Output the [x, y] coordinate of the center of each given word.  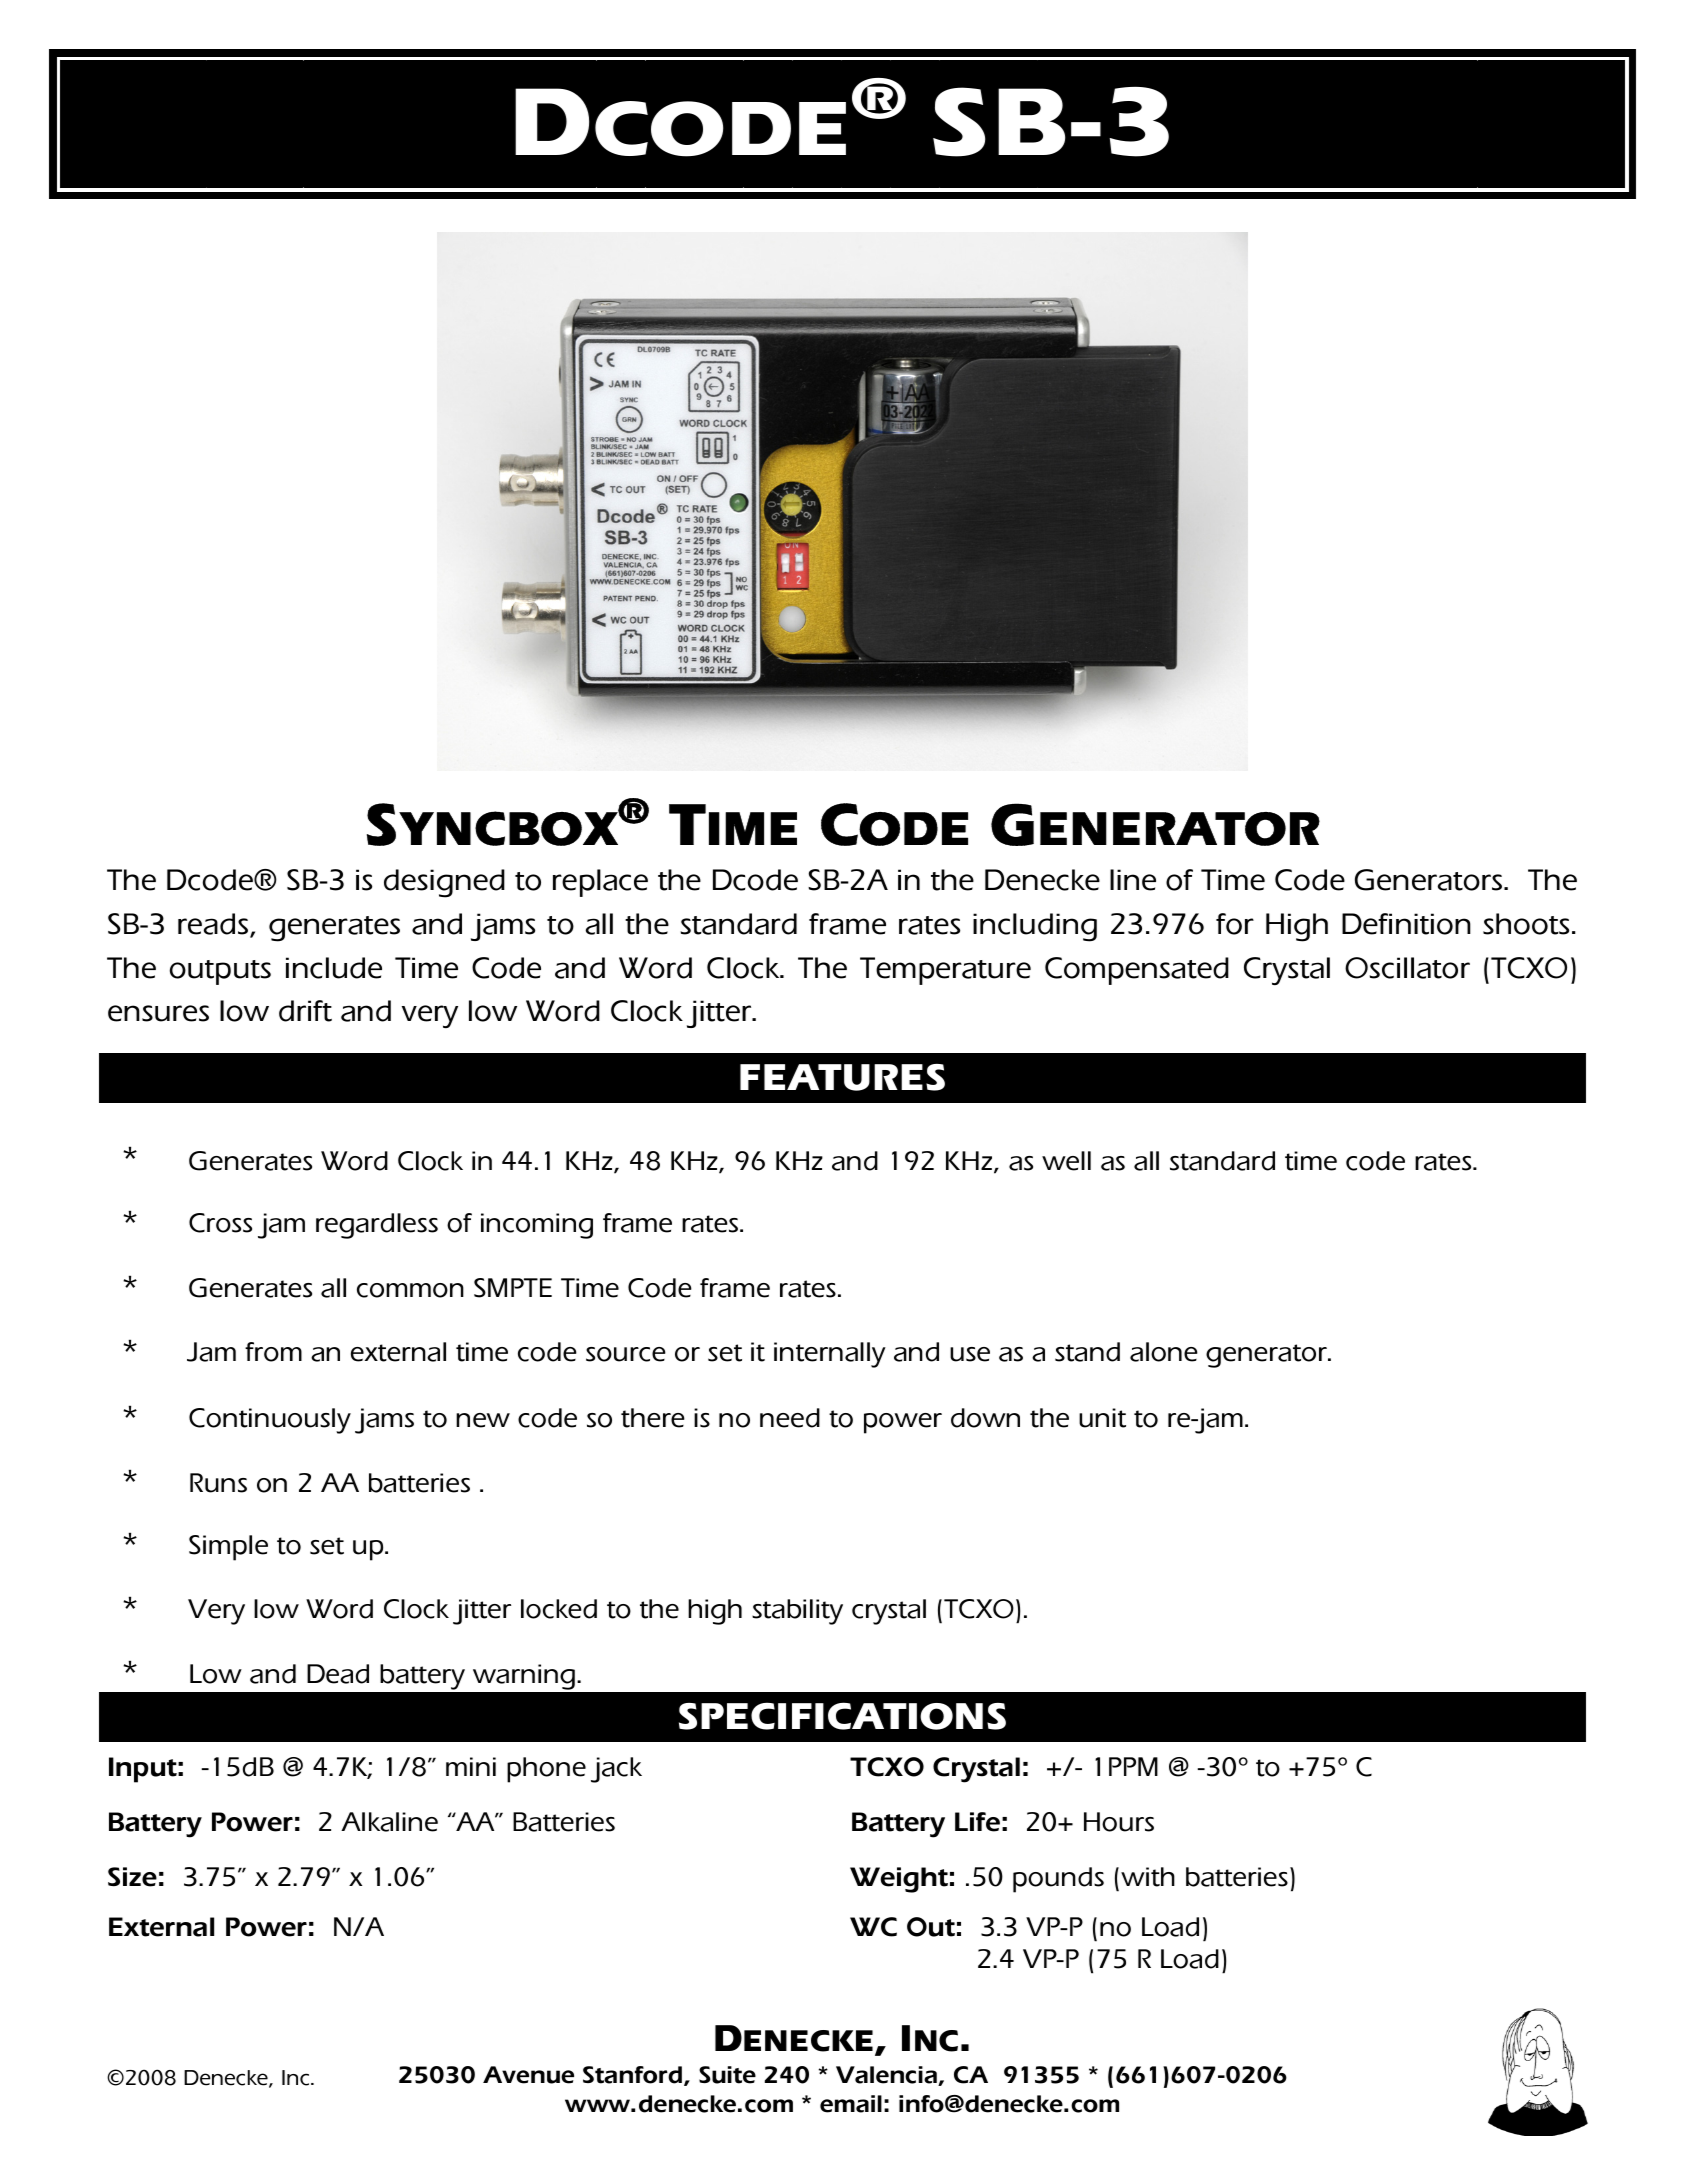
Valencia [887, 2076]
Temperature [945, 971]
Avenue [528, 2075]
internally [830, 1355]
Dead [338, 1674]
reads [214, 925]
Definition [1406, 924]
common [410, 1290]
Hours [1119, 1822]
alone [1164, 1352]
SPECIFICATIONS [842, 1716]
